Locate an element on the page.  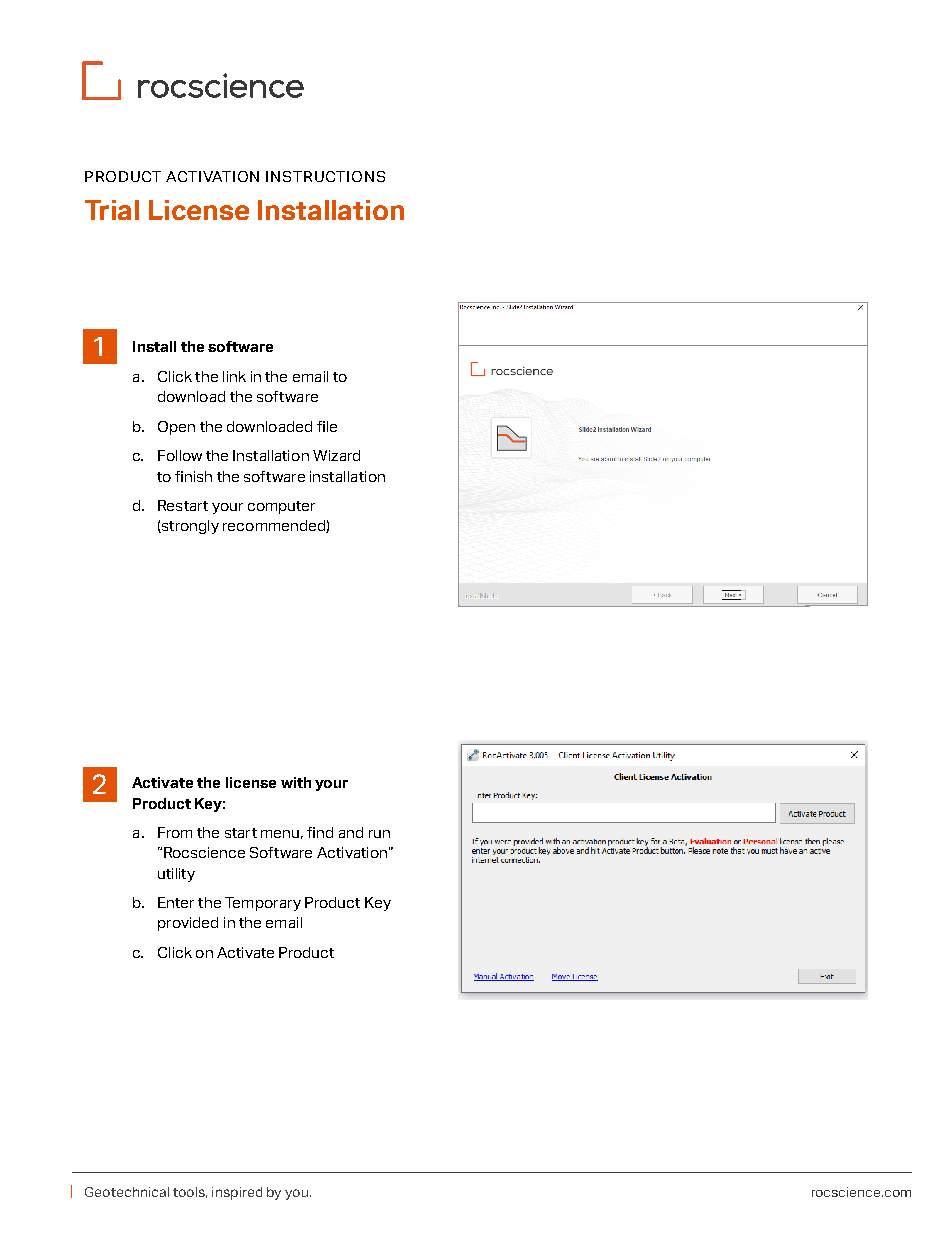
find is located at coordinates (320, 832).
